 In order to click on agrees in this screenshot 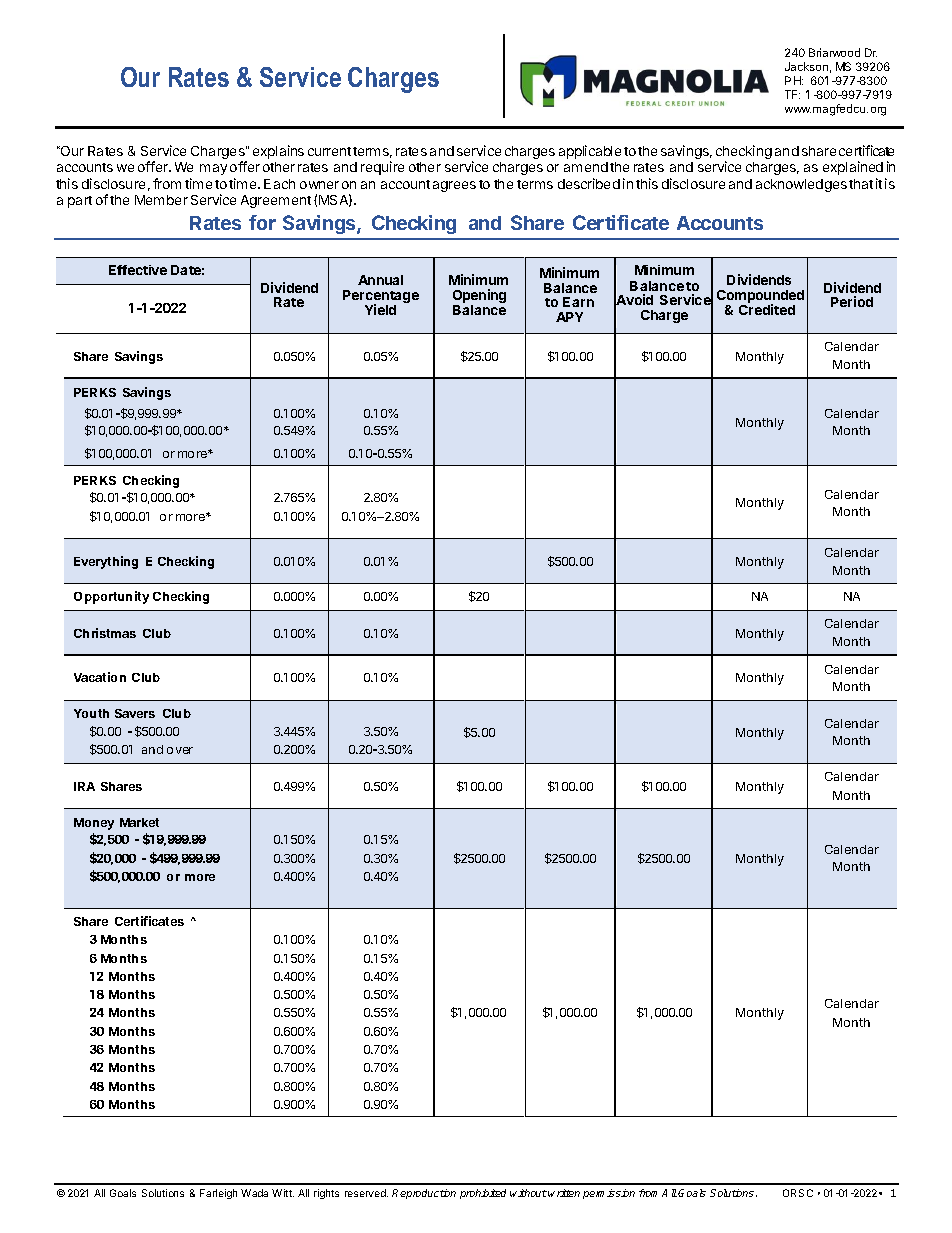, I will do `click(454, 186)`.
